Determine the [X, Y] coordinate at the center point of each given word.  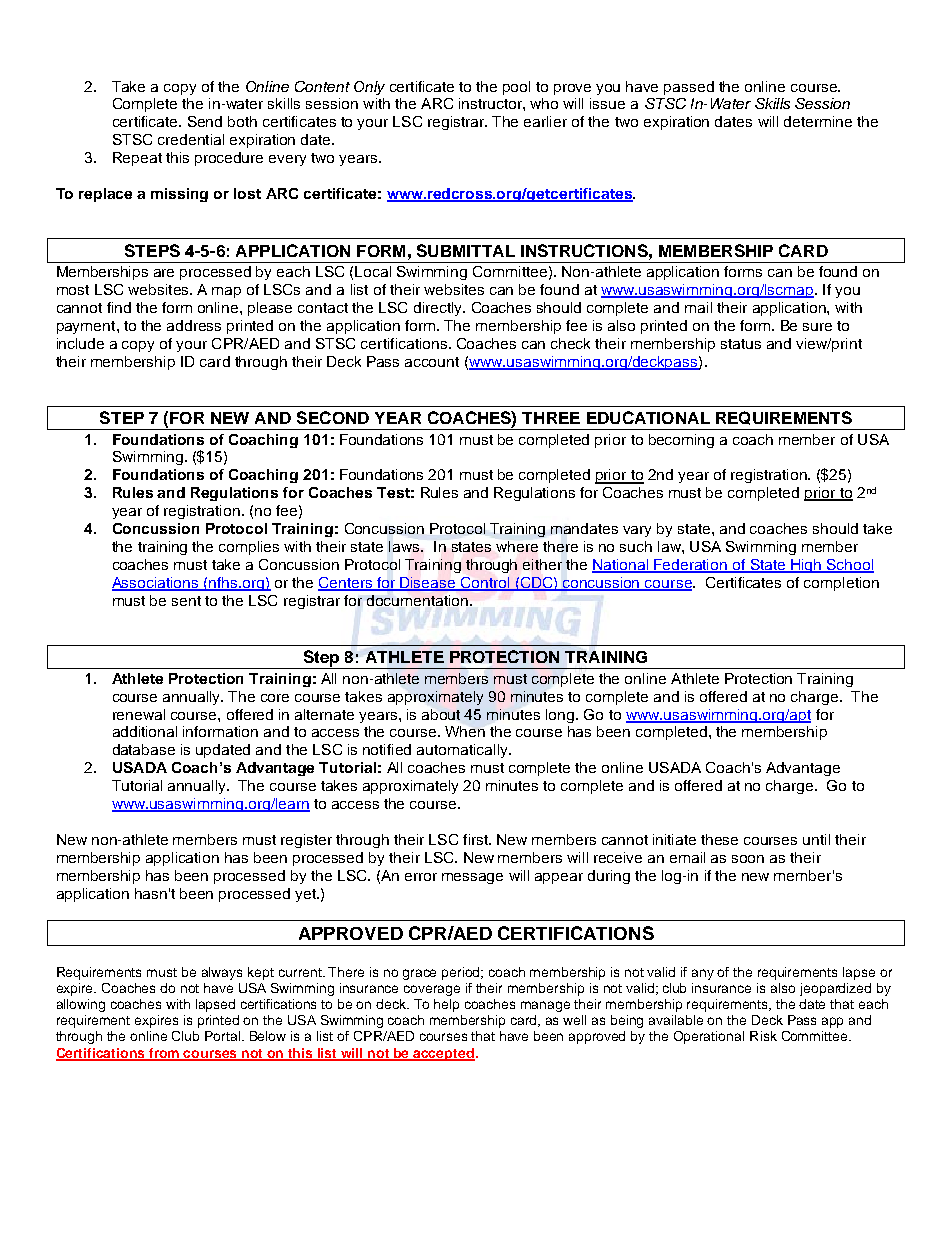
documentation [417, 600]
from [164, 1054]
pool [516, 88]
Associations [156, 583]
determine [818, 121]
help [446, 1005]
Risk [763, 1036]
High [806, 566]
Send [205, 121]
